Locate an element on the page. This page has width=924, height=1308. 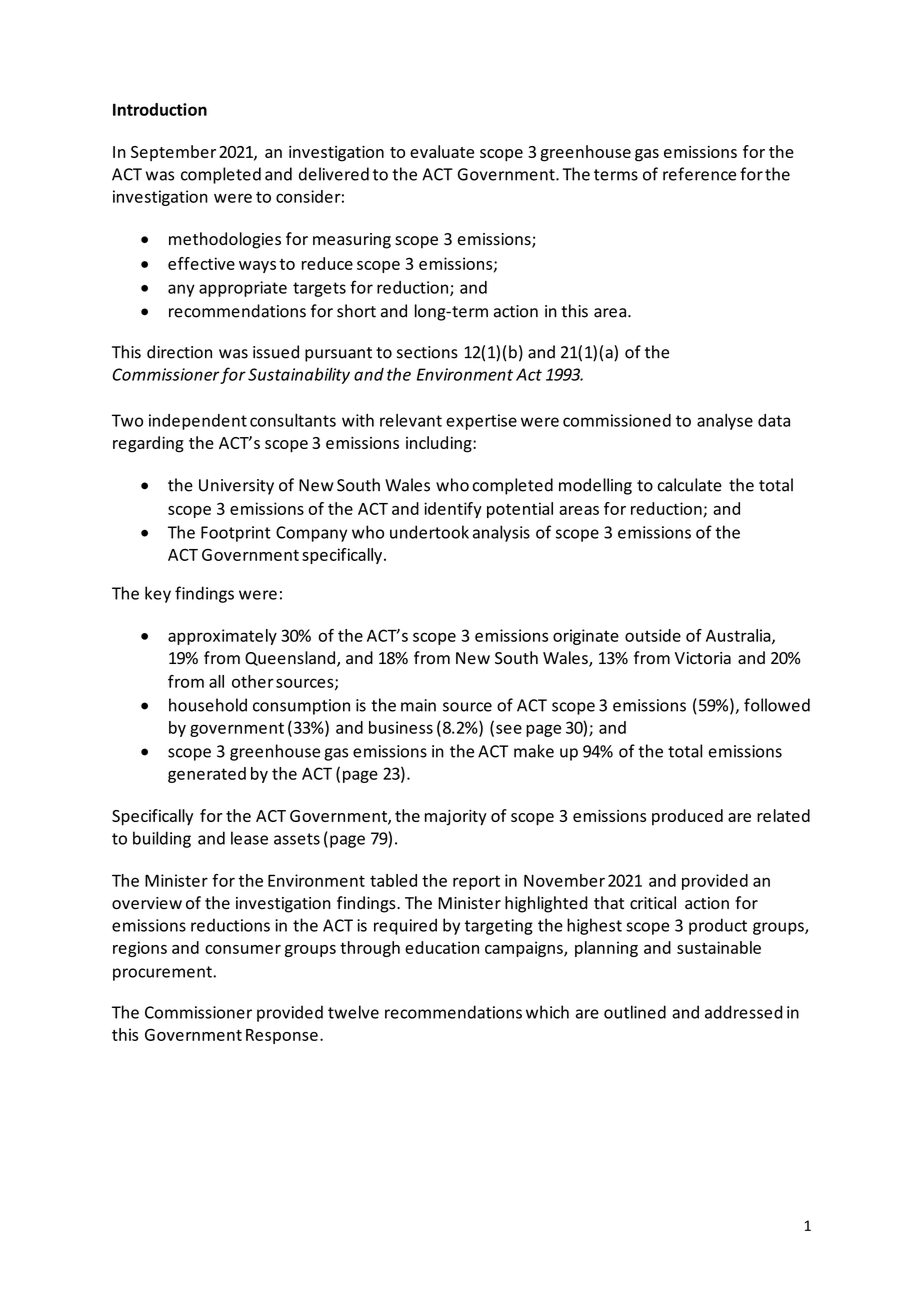
expertise is located at coordinates (481, 422).
